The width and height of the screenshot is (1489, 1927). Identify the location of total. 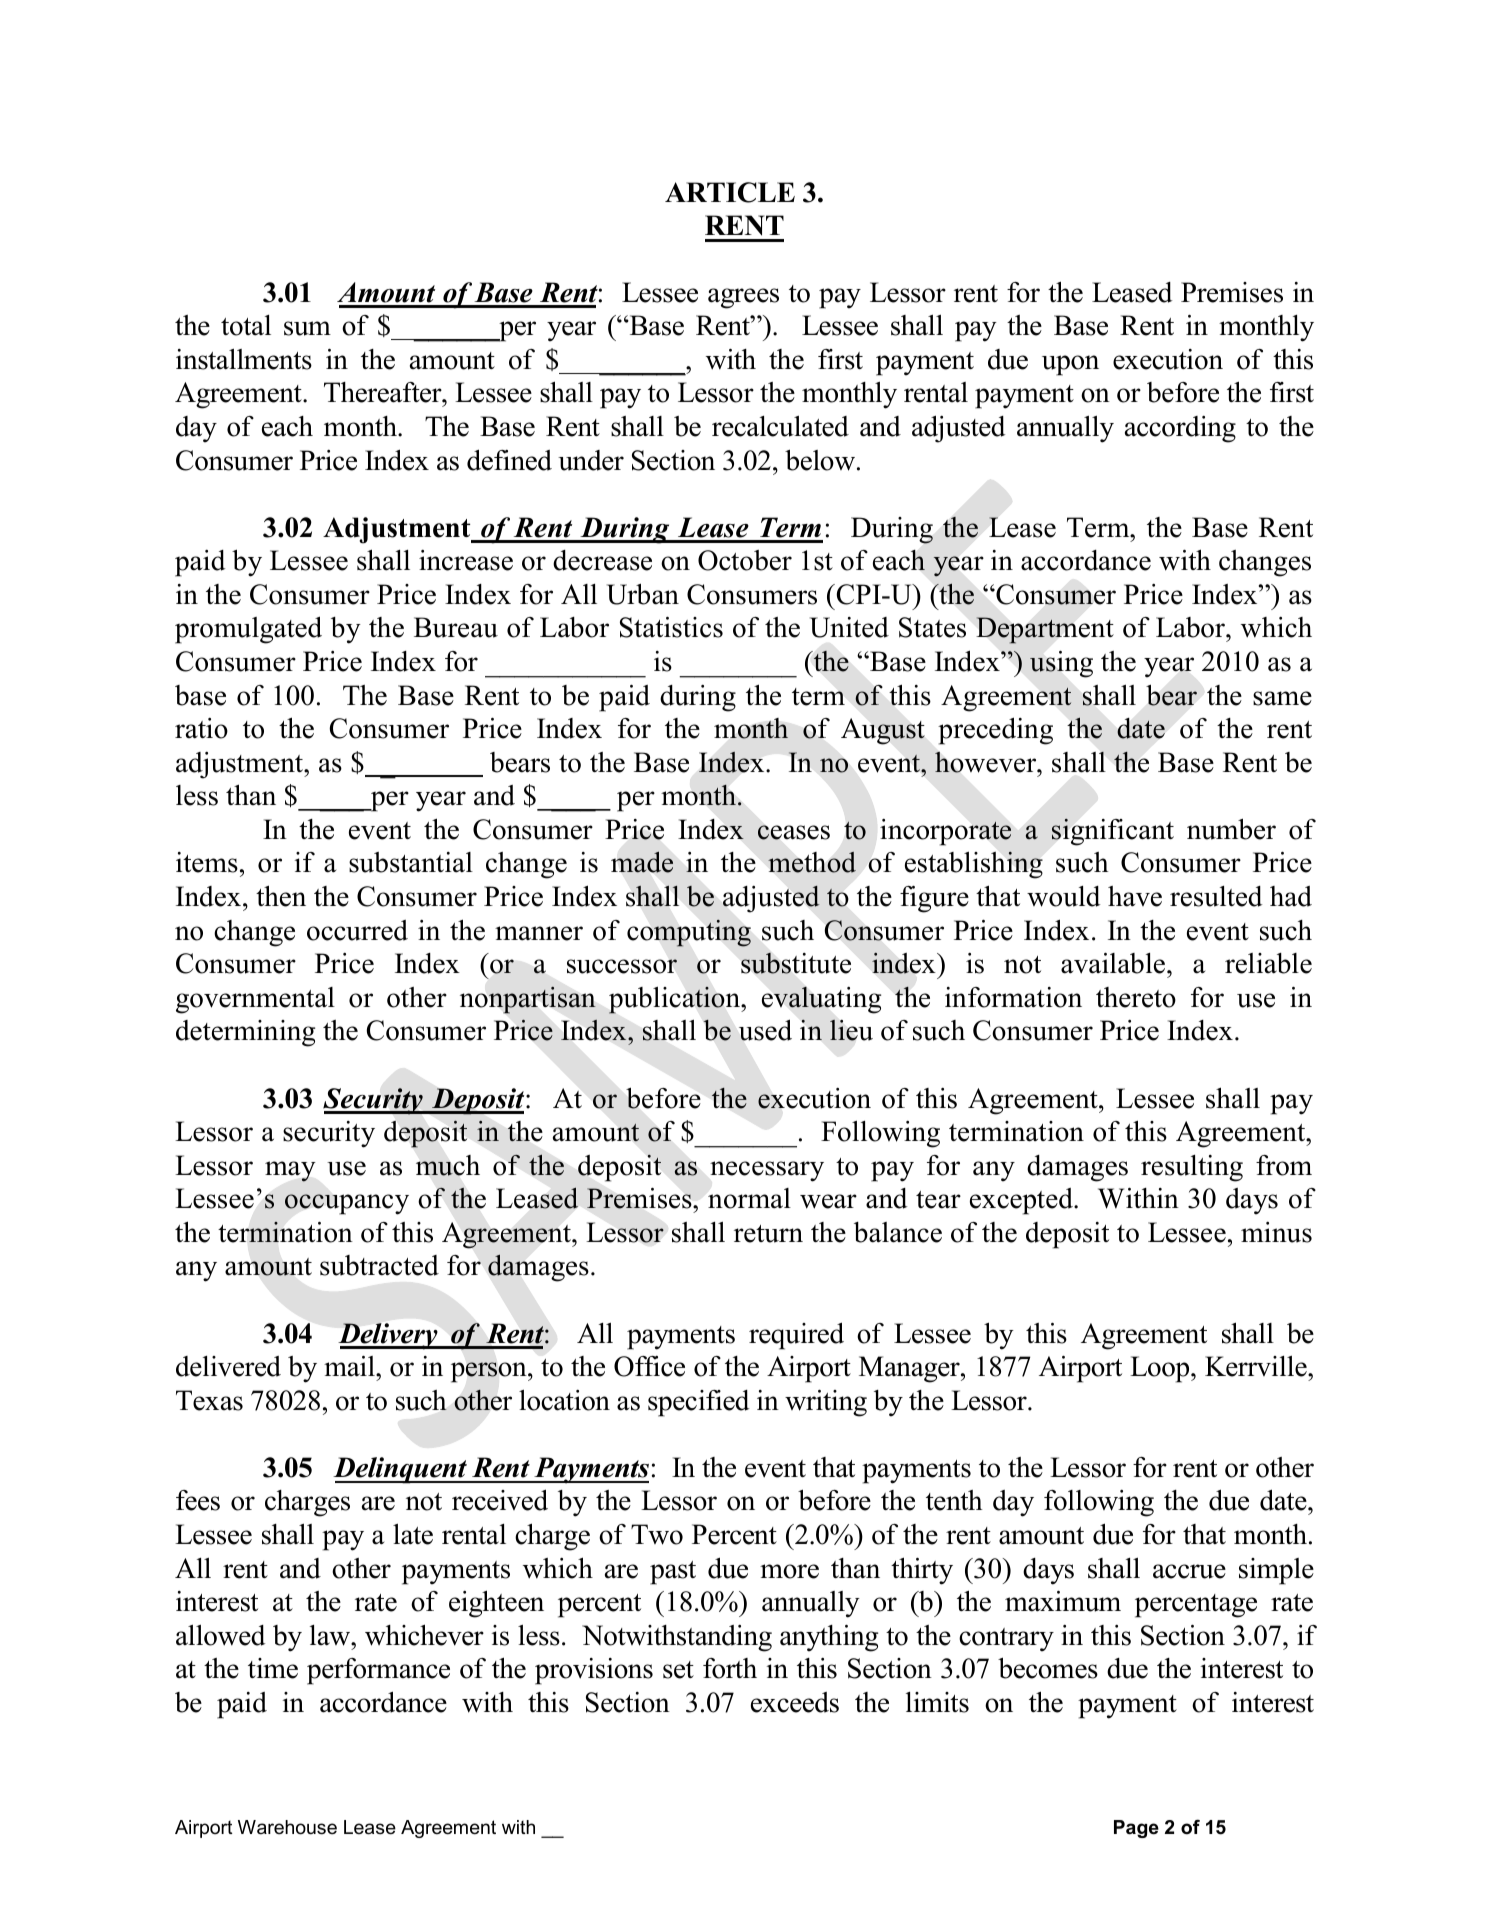
(246, 325).
